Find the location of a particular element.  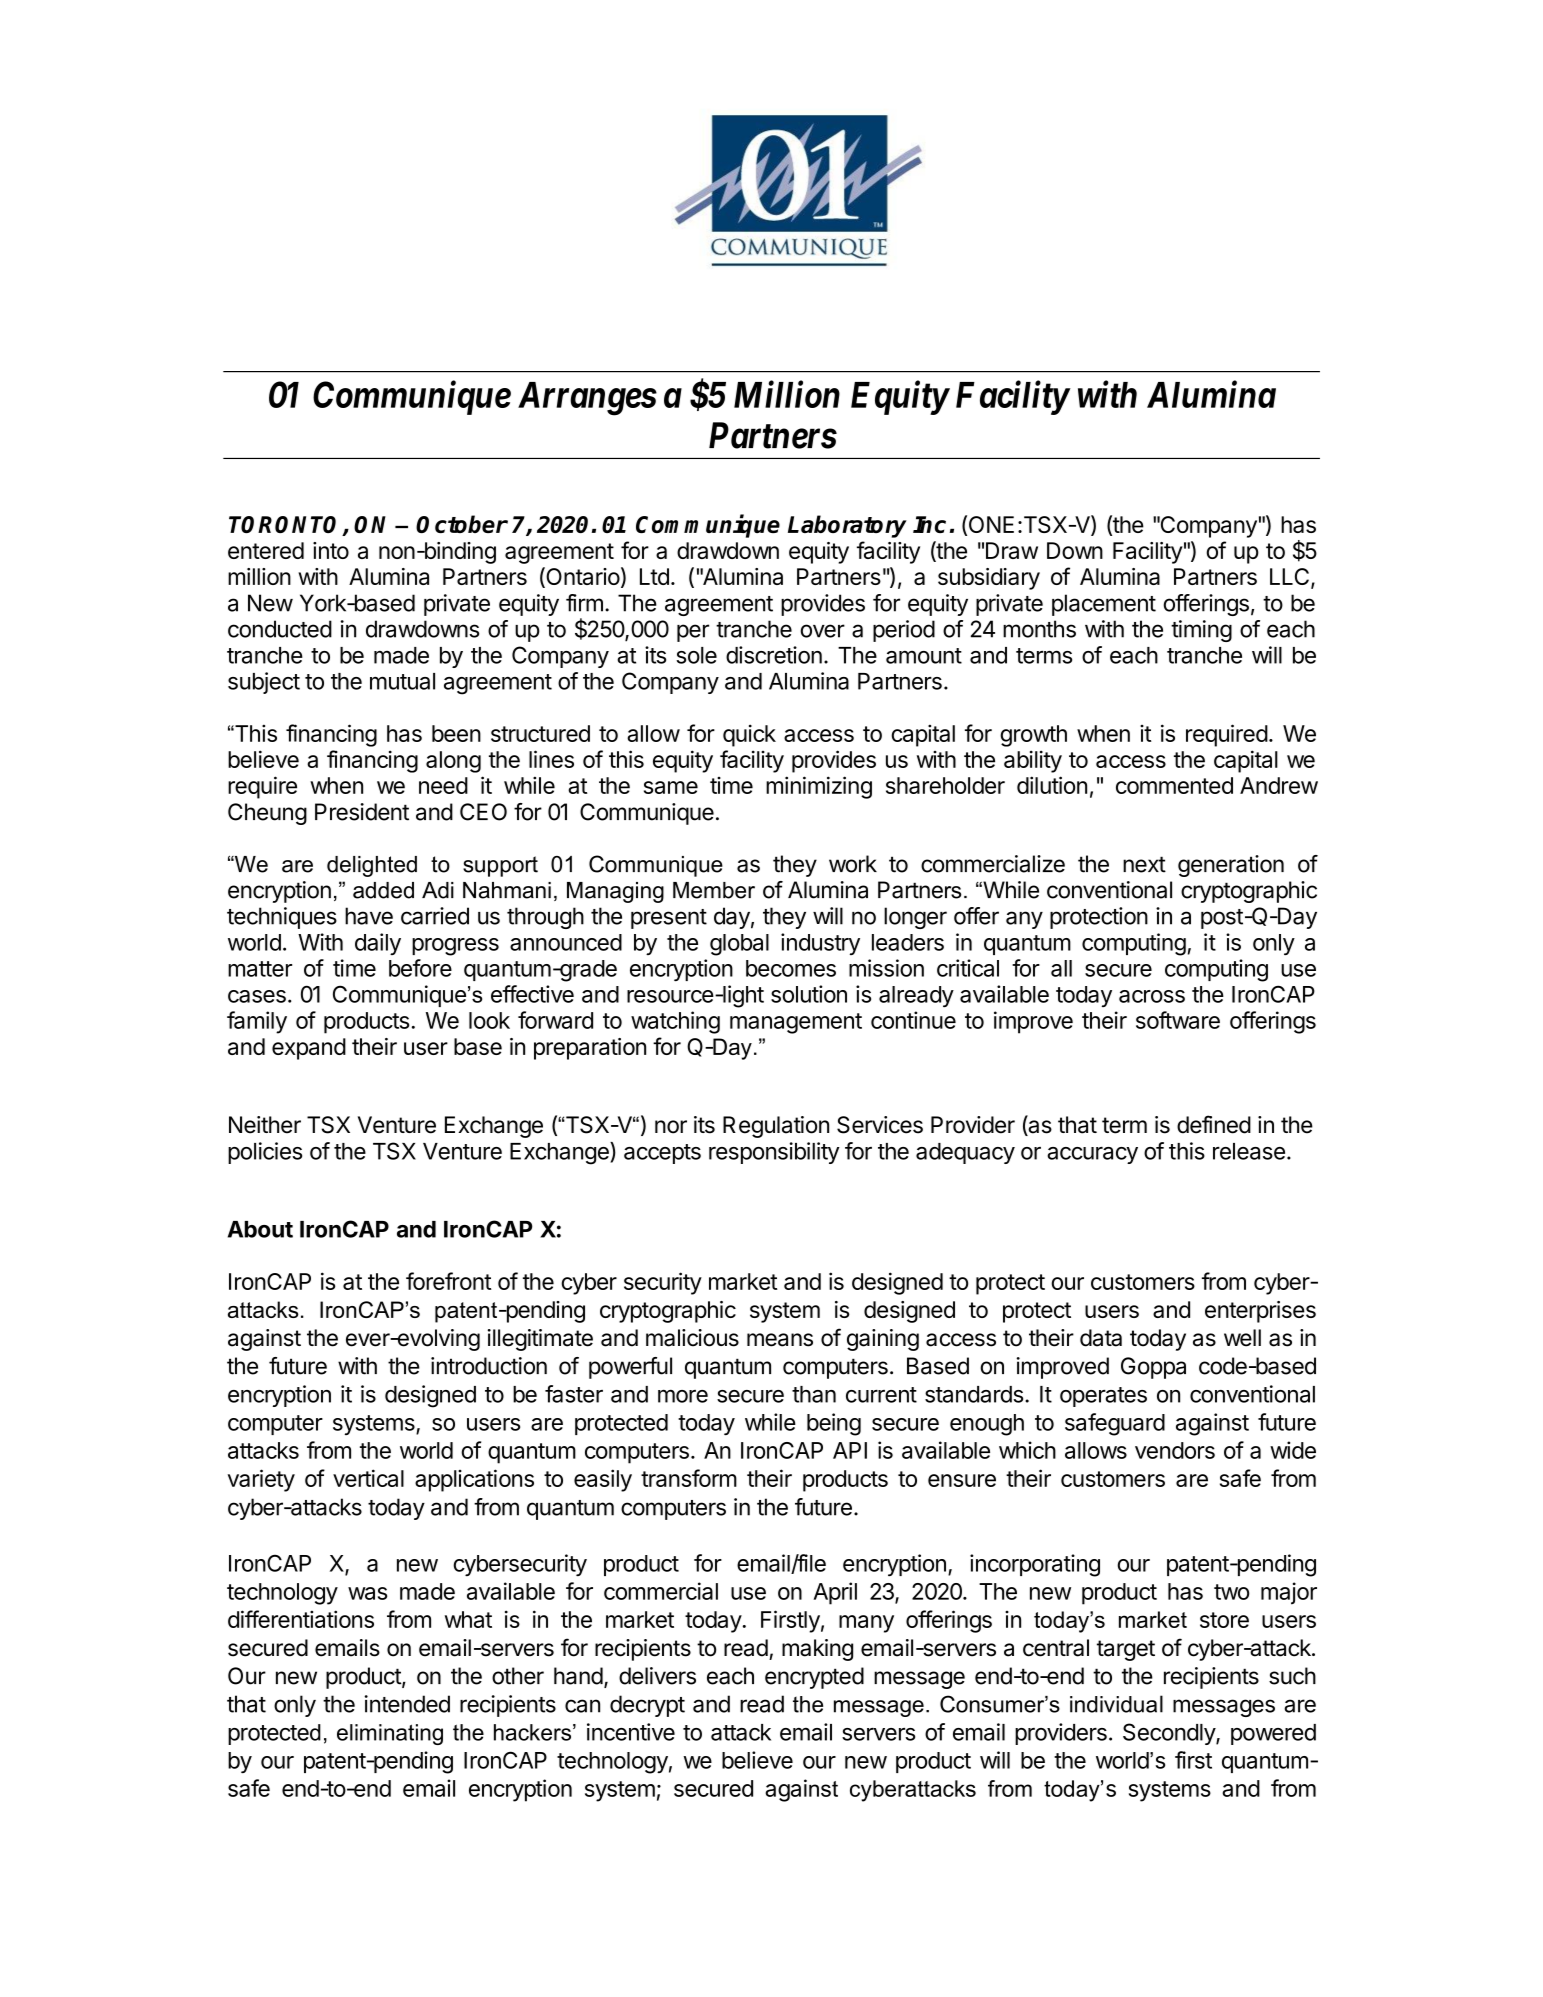

Neither is located at coordinates (265, 1125).
